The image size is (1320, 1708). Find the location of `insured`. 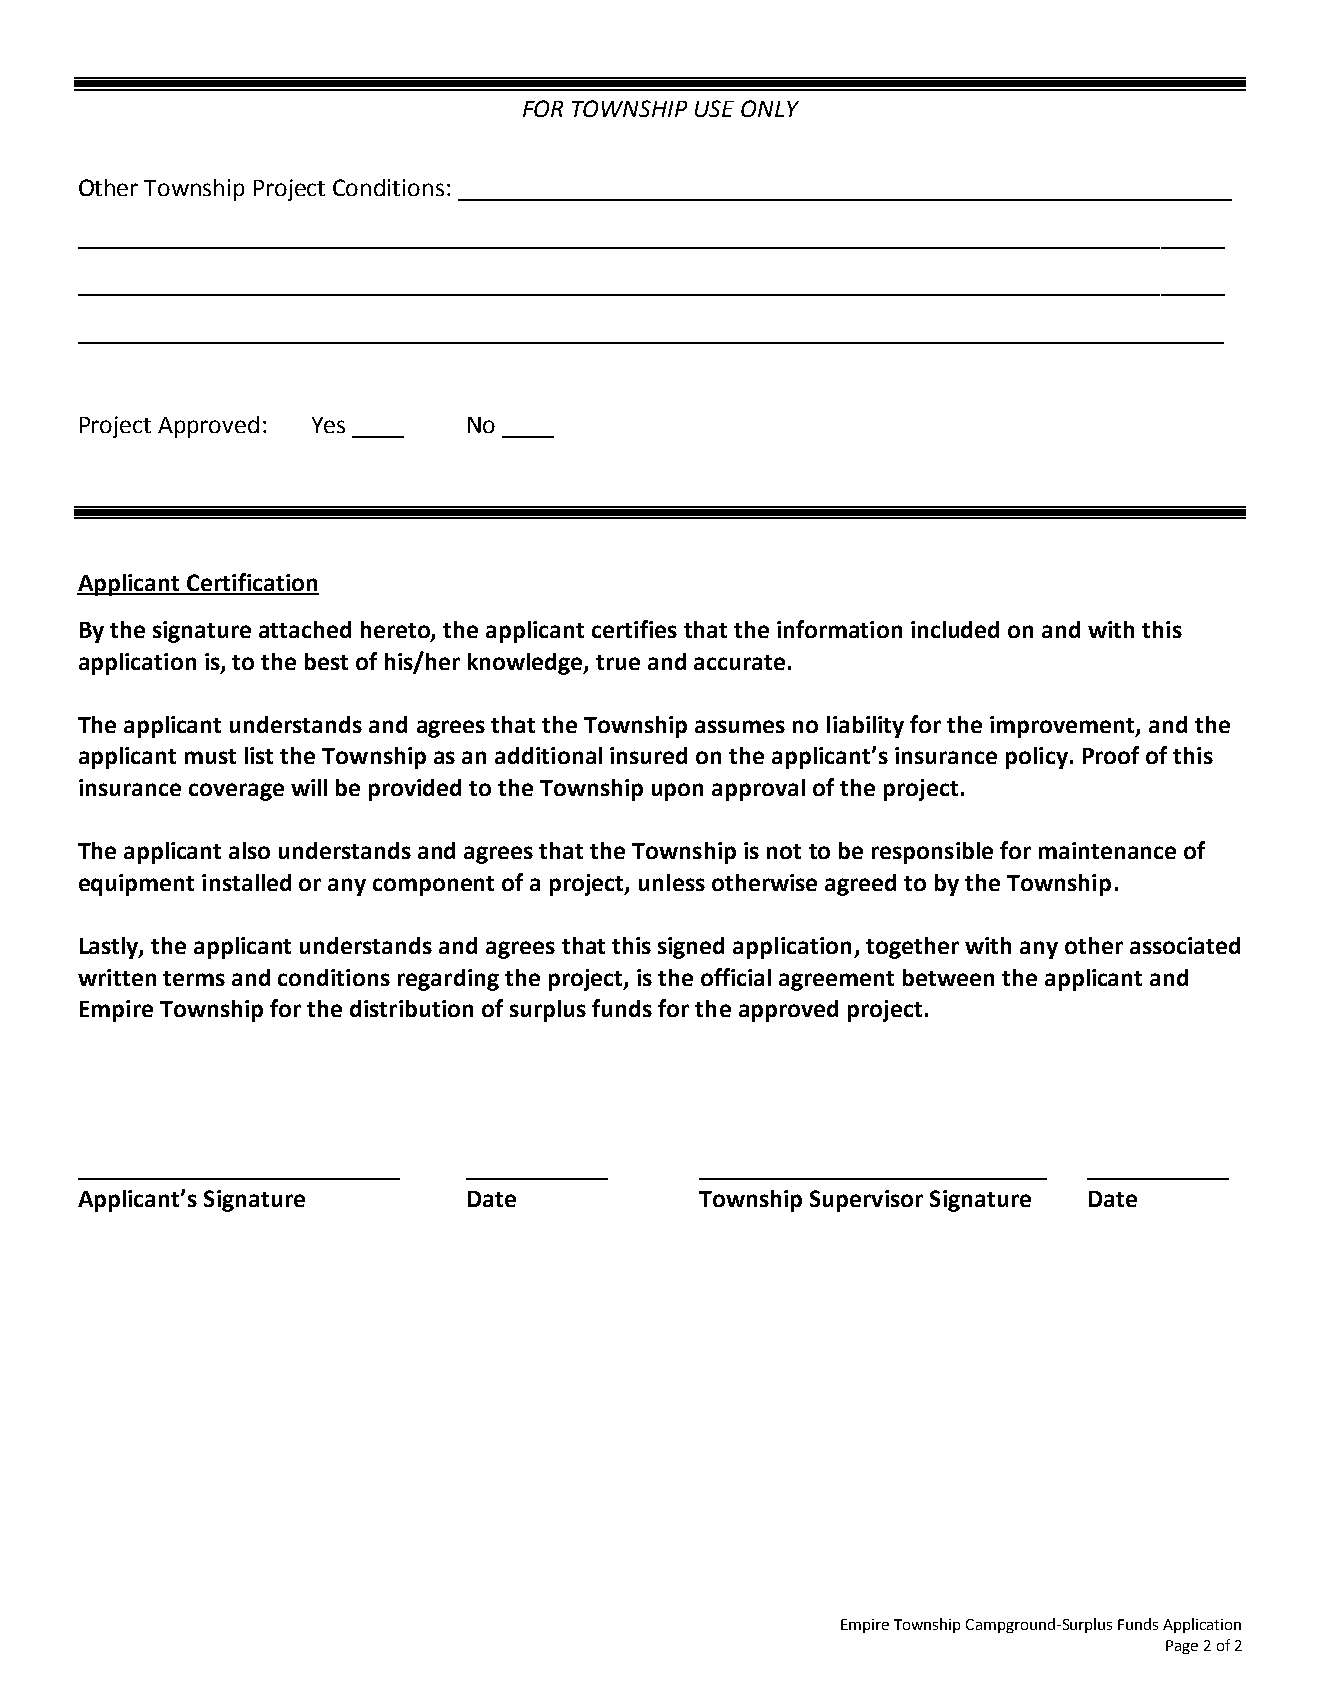

insured is located at coordinates (648, 755).
